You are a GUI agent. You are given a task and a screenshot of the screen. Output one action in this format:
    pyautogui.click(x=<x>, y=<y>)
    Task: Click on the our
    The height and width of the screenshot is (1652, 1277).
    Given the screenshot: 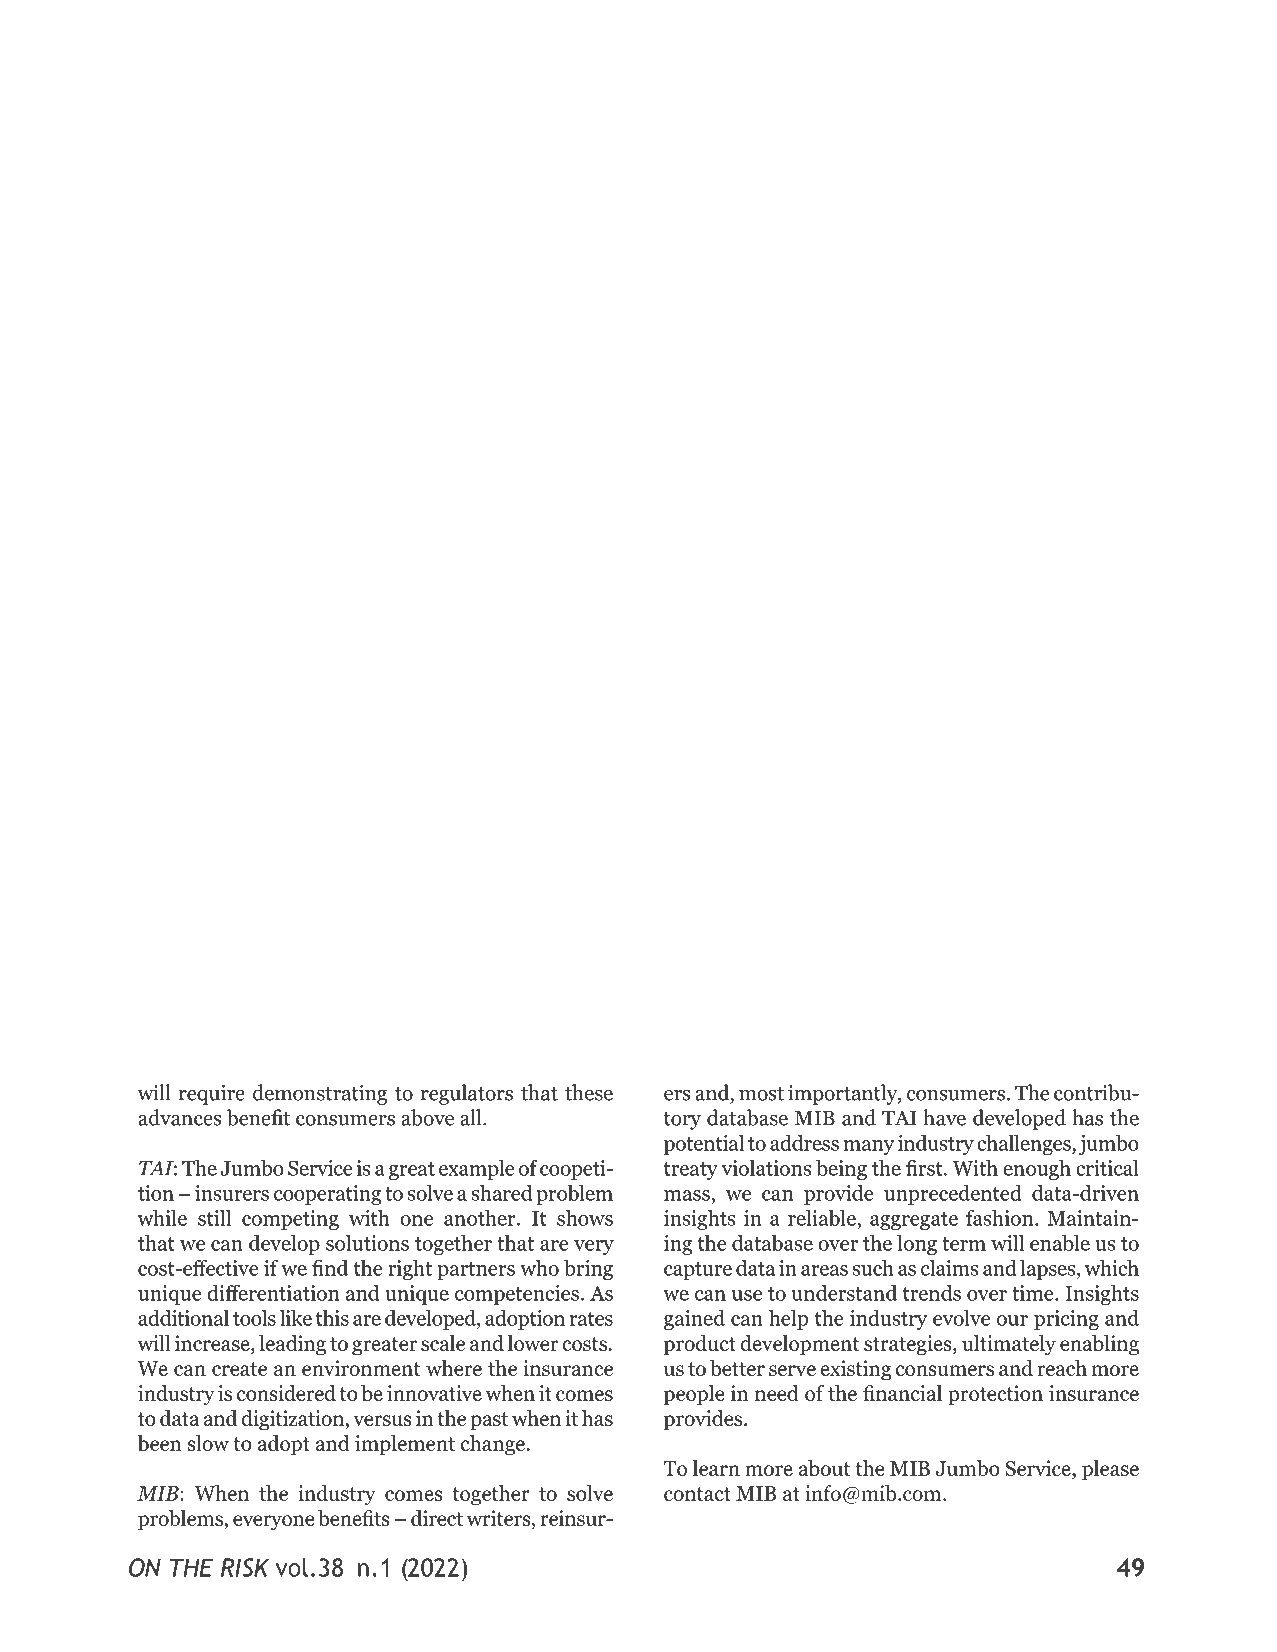 What is the action you would take?
    pyautogui.click(x=1012, y=1320)
